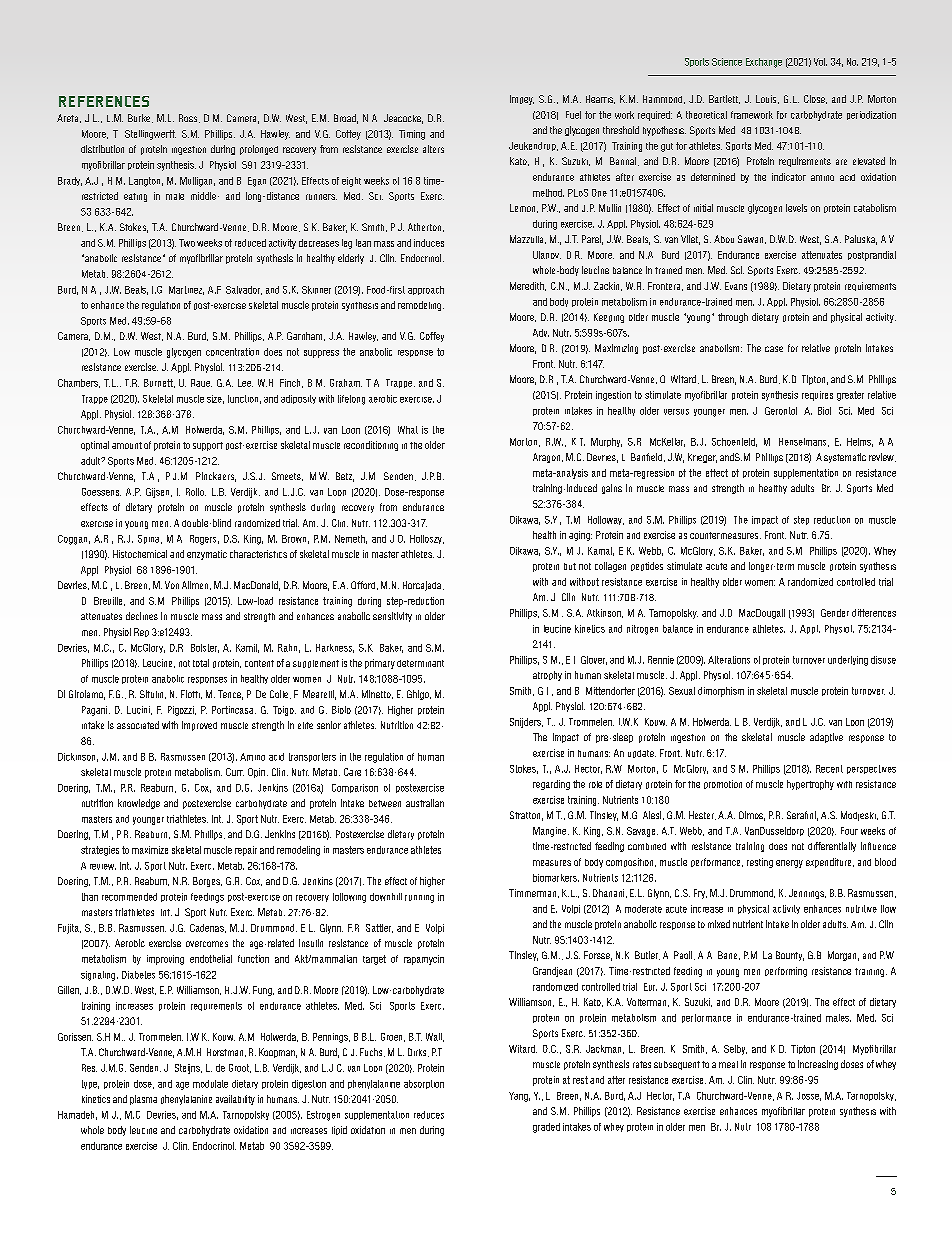 This page has height=1233, width=952. I want to click on plasma, so click(143, 1100).
